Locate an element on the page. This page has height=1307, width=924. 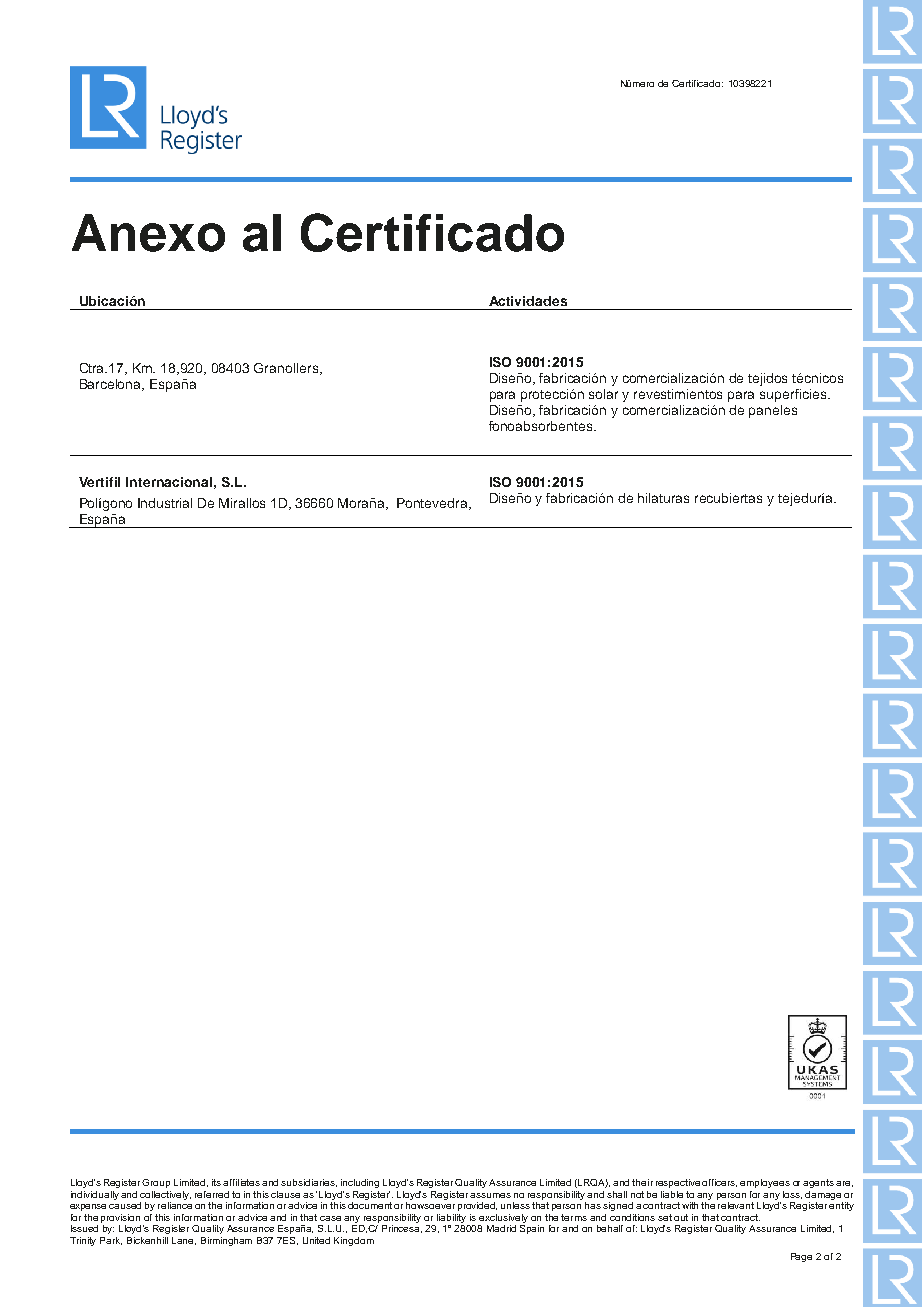
assumes is located at coordinates (490, 1195).
